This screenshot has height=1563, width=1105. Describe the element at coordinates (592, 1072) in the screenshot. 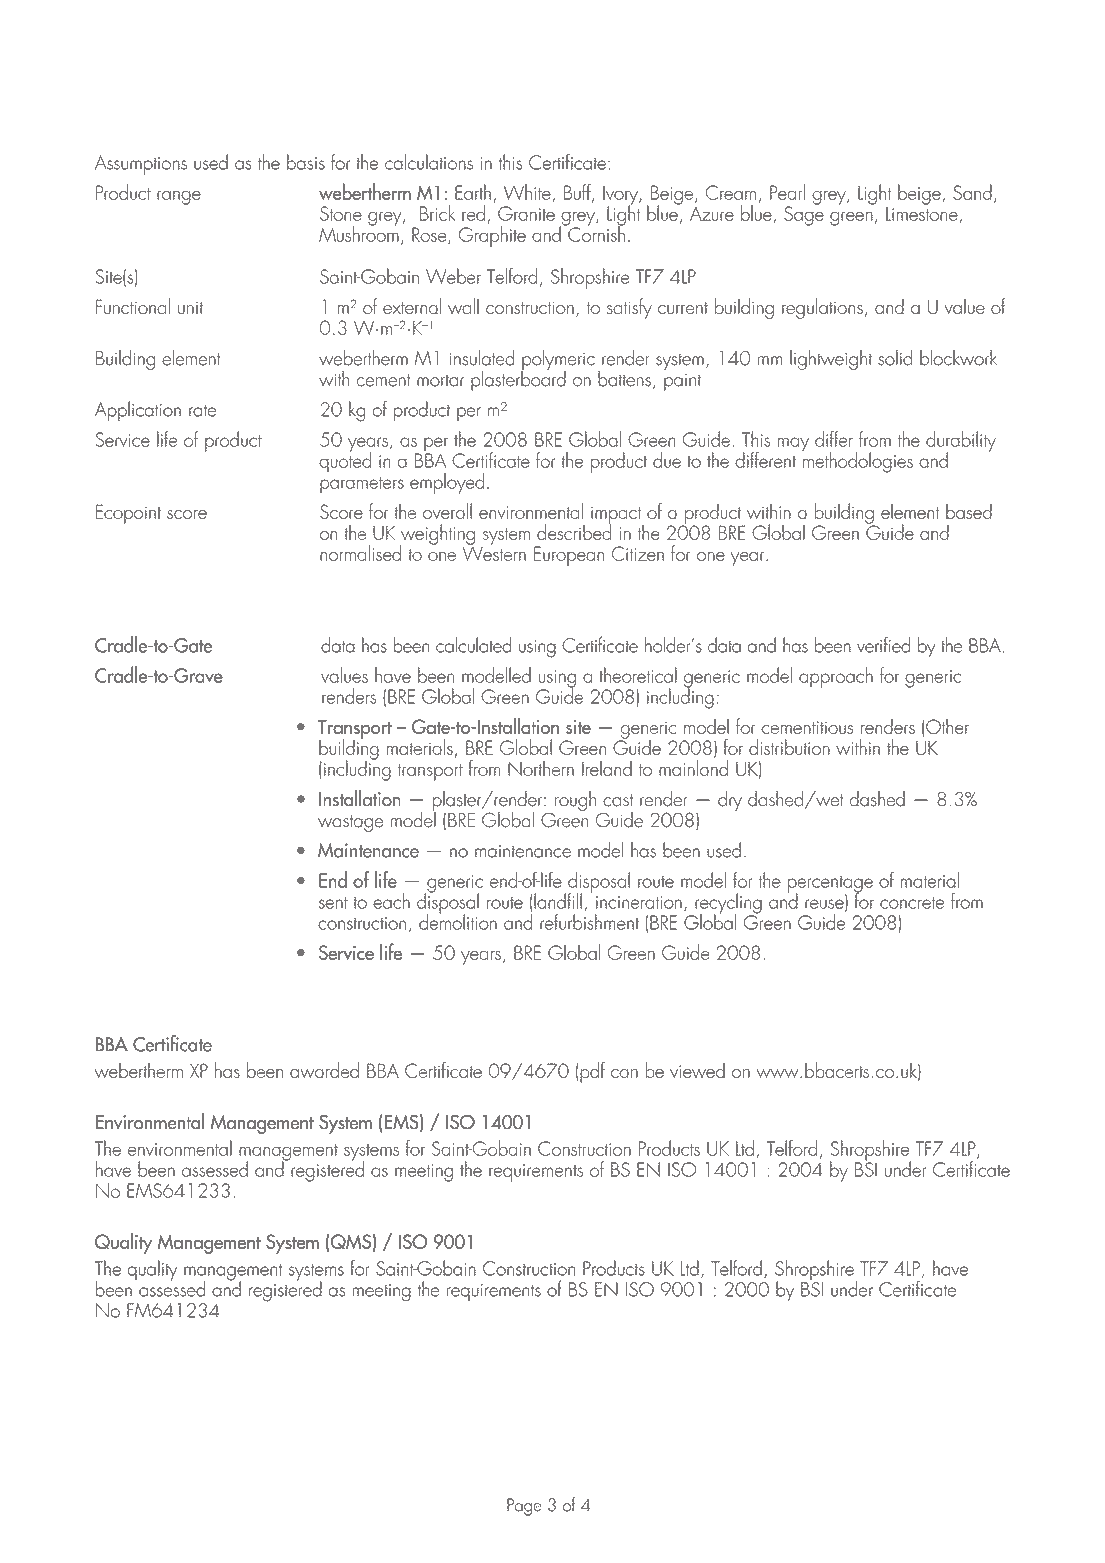

I see `pdf` at that location.
